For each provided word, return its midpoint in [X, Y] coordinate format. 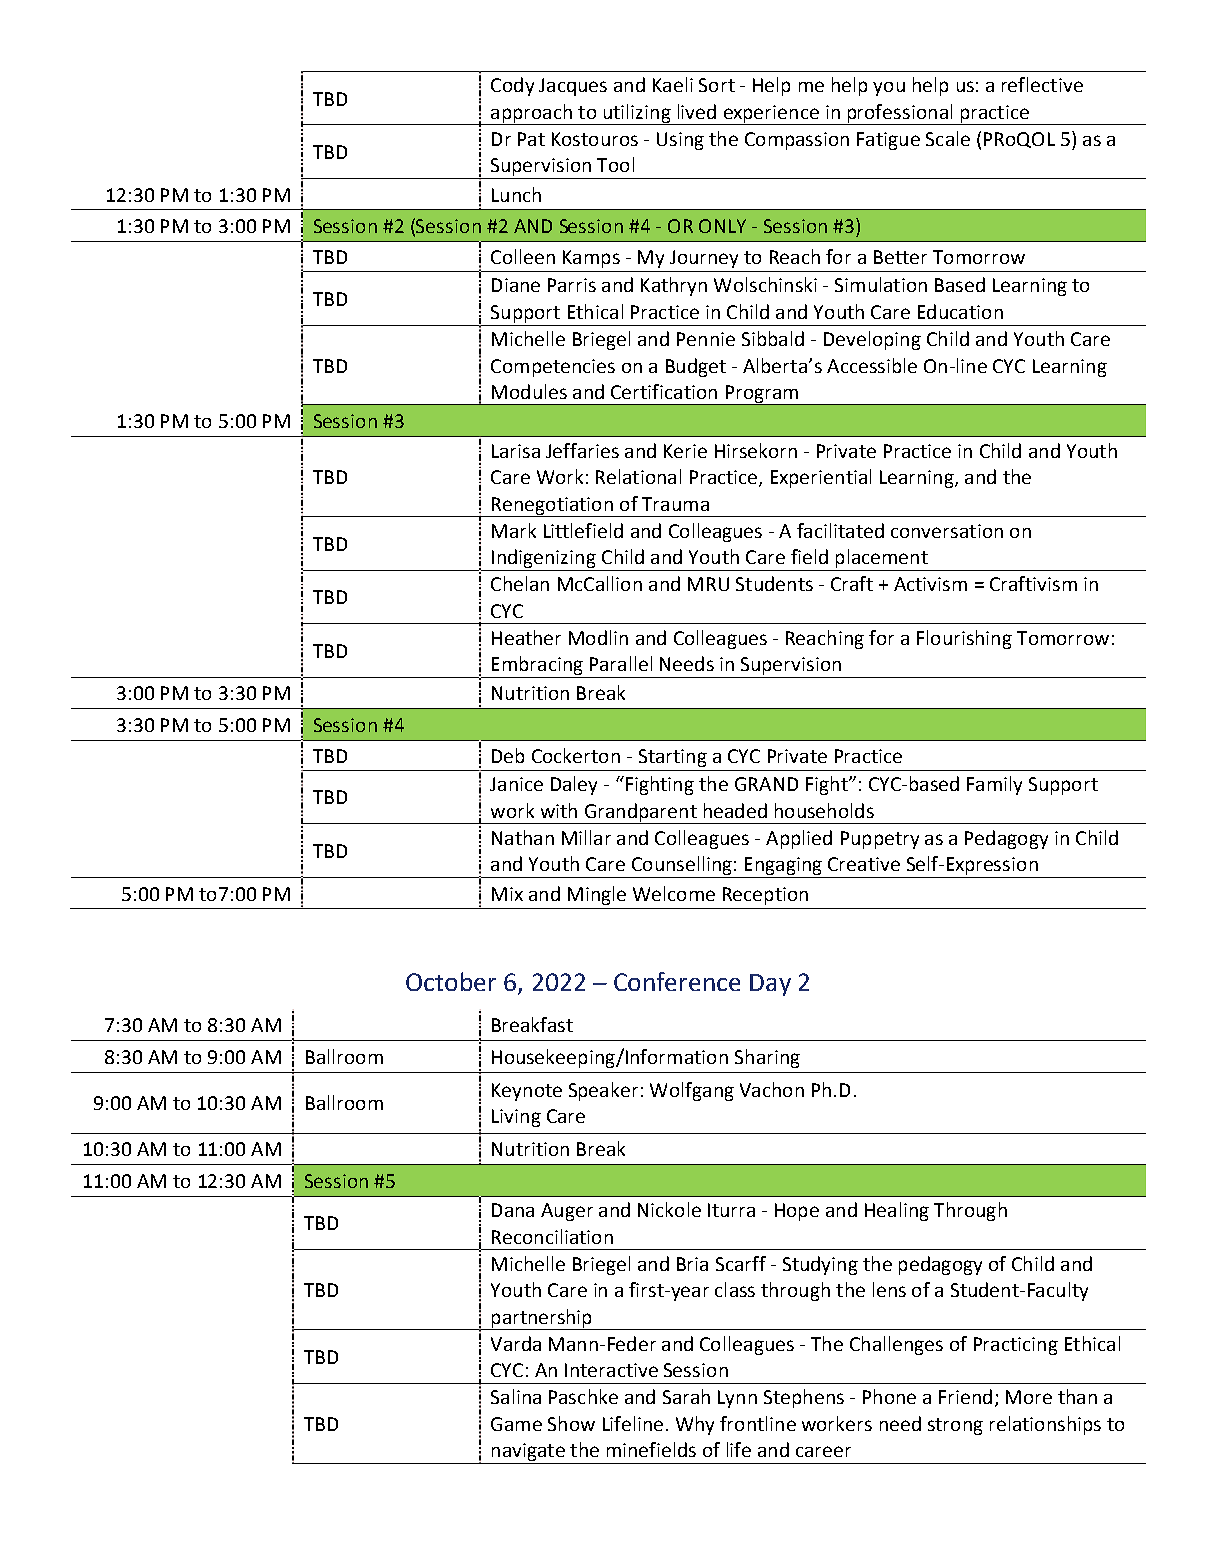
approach [531, 114]
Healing [897, 1211]
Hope [797, 1212]
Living [516, 1118]
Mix [507, 894]
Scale [948, 138]
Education [960, 311]
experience [771, 115]
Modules [529, 391]
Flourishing [964, 639]
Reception [765, 896]
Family [994, 785]
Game [516, 1424]
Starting [673, 758]
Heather [526, 637]
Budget [696, 367]
